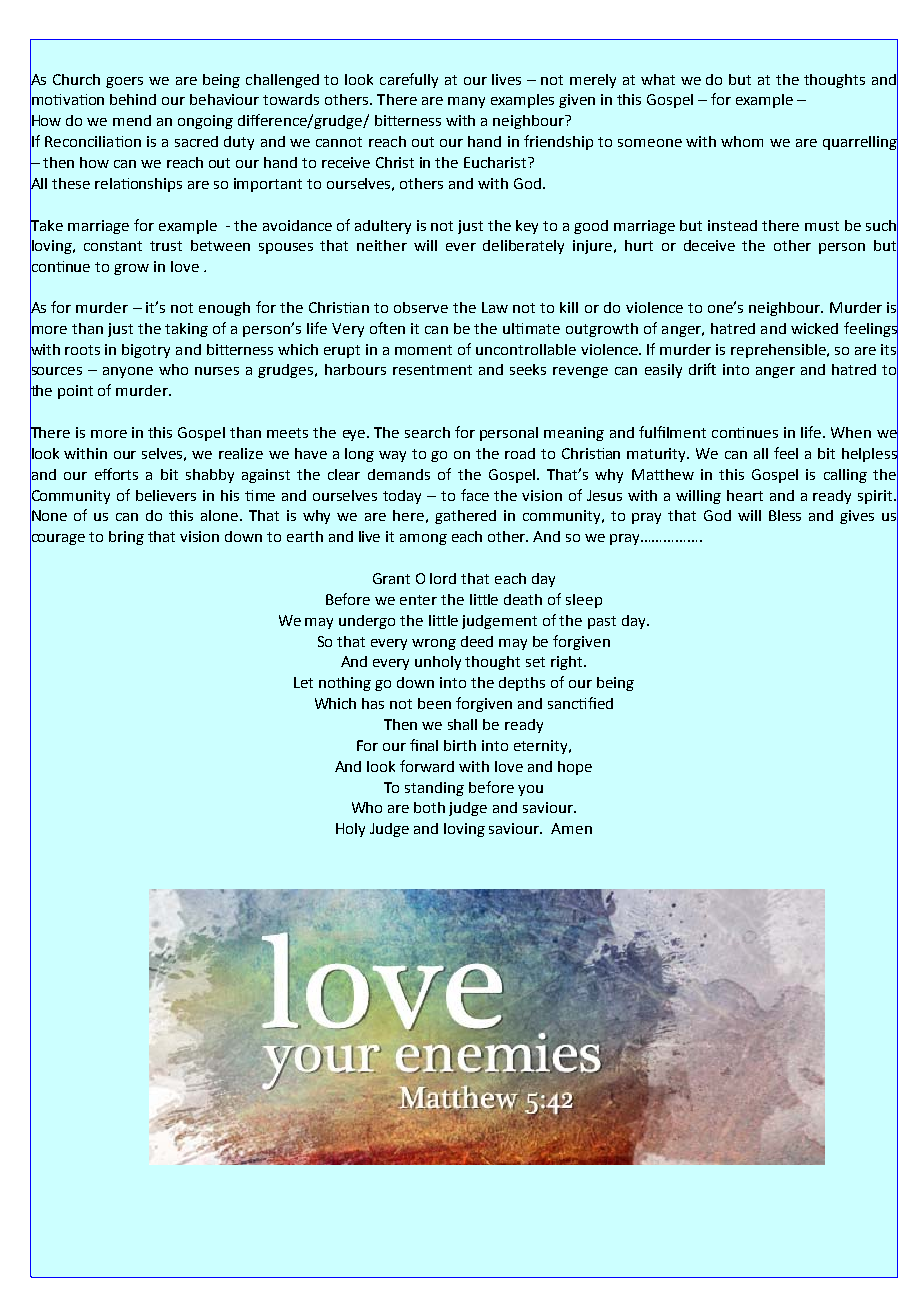 The height and width of the screenshot is (1308, 924). Describe the element at coordinates (126, 538) in the screenshot. I see `bring` at that location.
